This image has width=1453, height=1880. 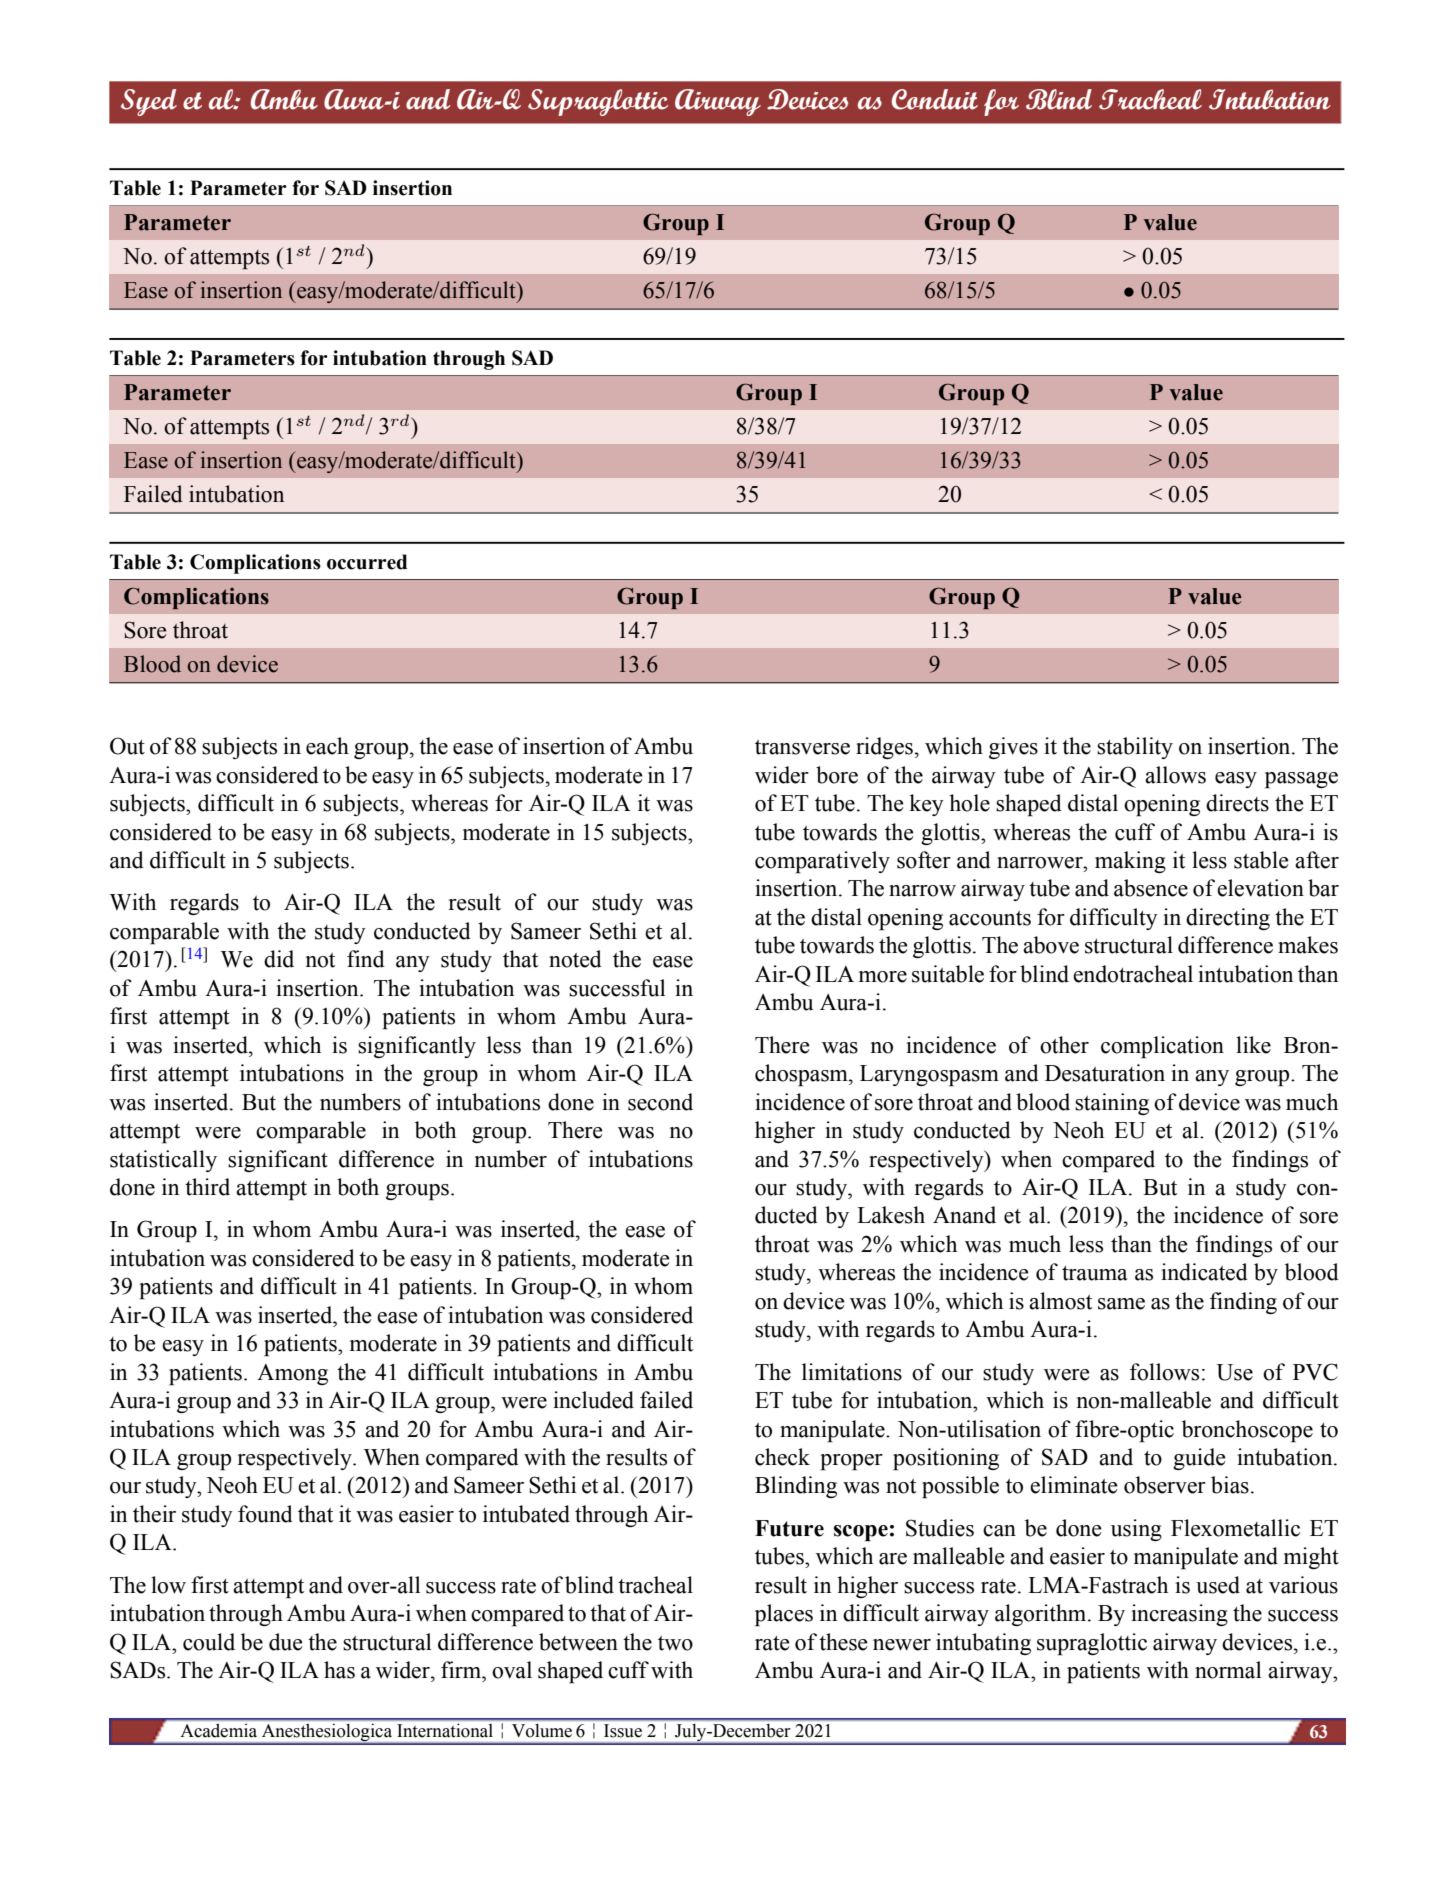 What do you see at coordinates (1228, 1670) in the image?
I see `normal` at bounding box center [1228, 1670].
